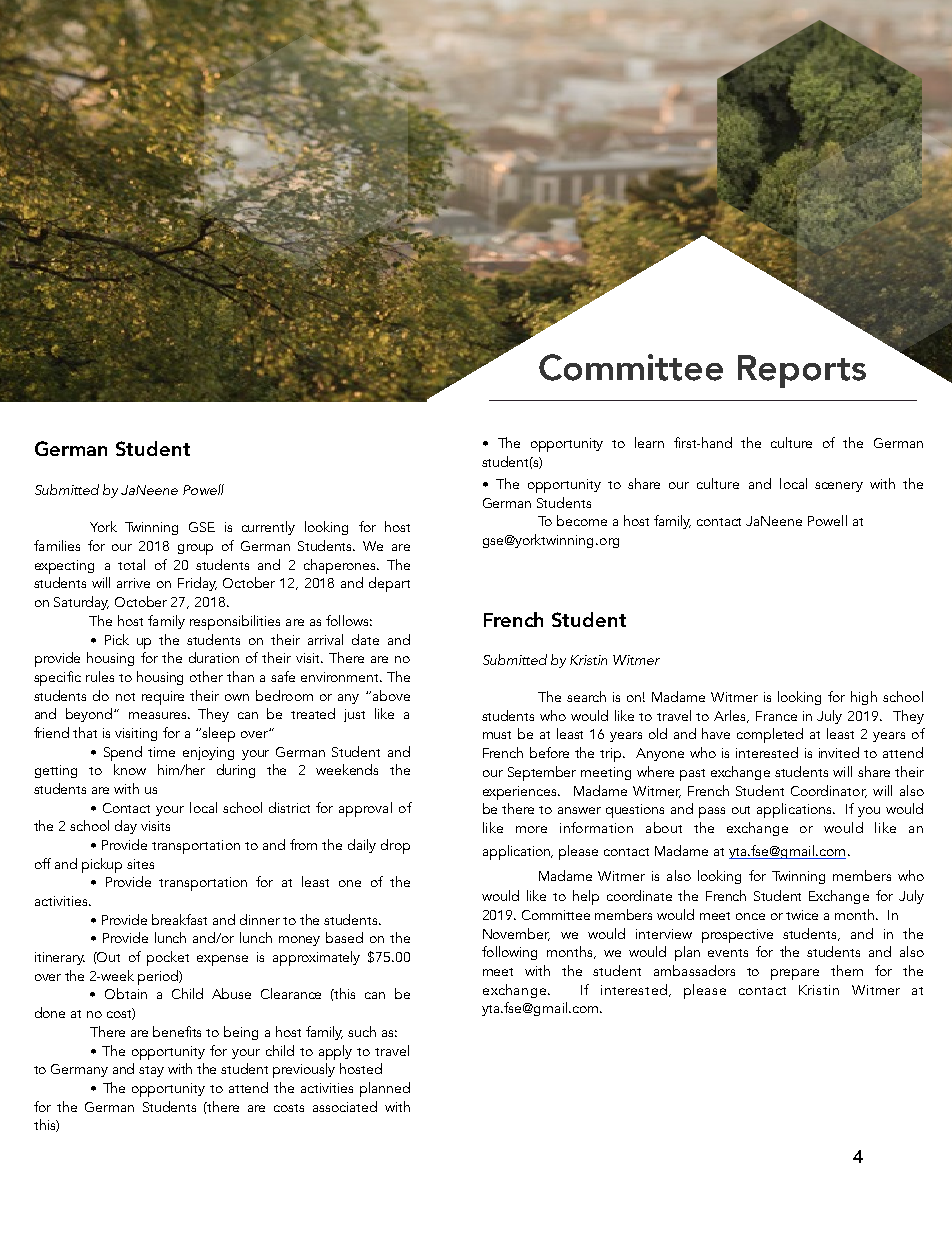 Image resolution: width=952 pixels, height=1233 pixels. What do you see at coordinates (795, 974) in the screenshot?
I see `prepare` at bounding box center [795, 974].
